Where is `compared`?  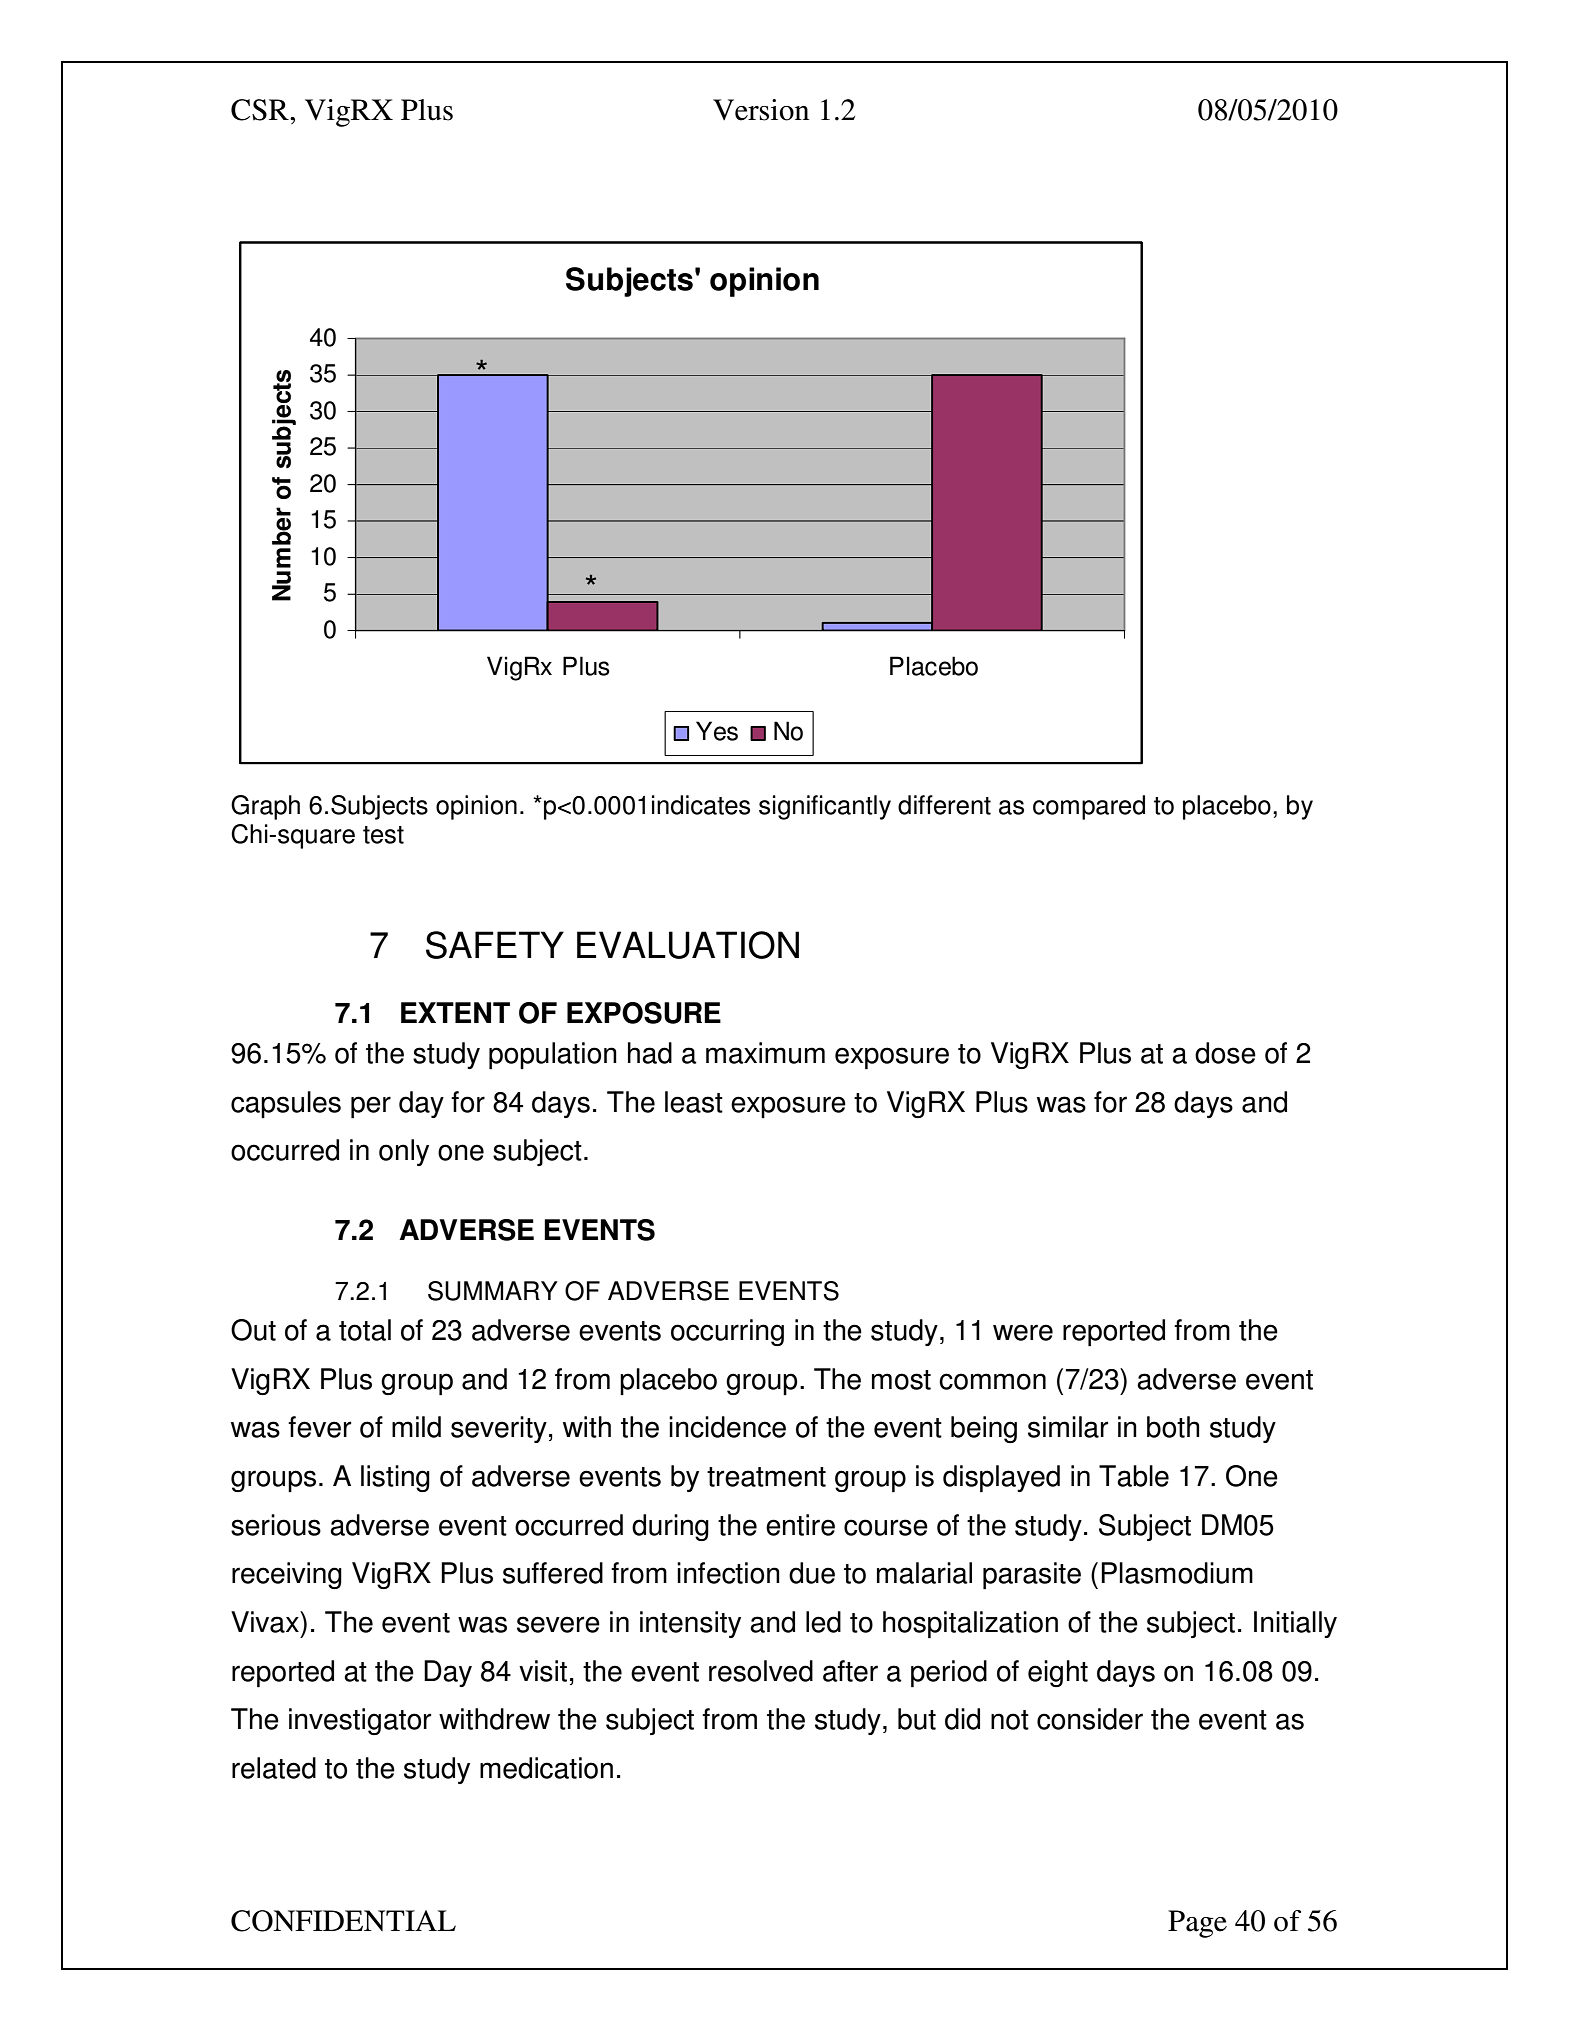
compared is located at coordinates (1089, 807).
